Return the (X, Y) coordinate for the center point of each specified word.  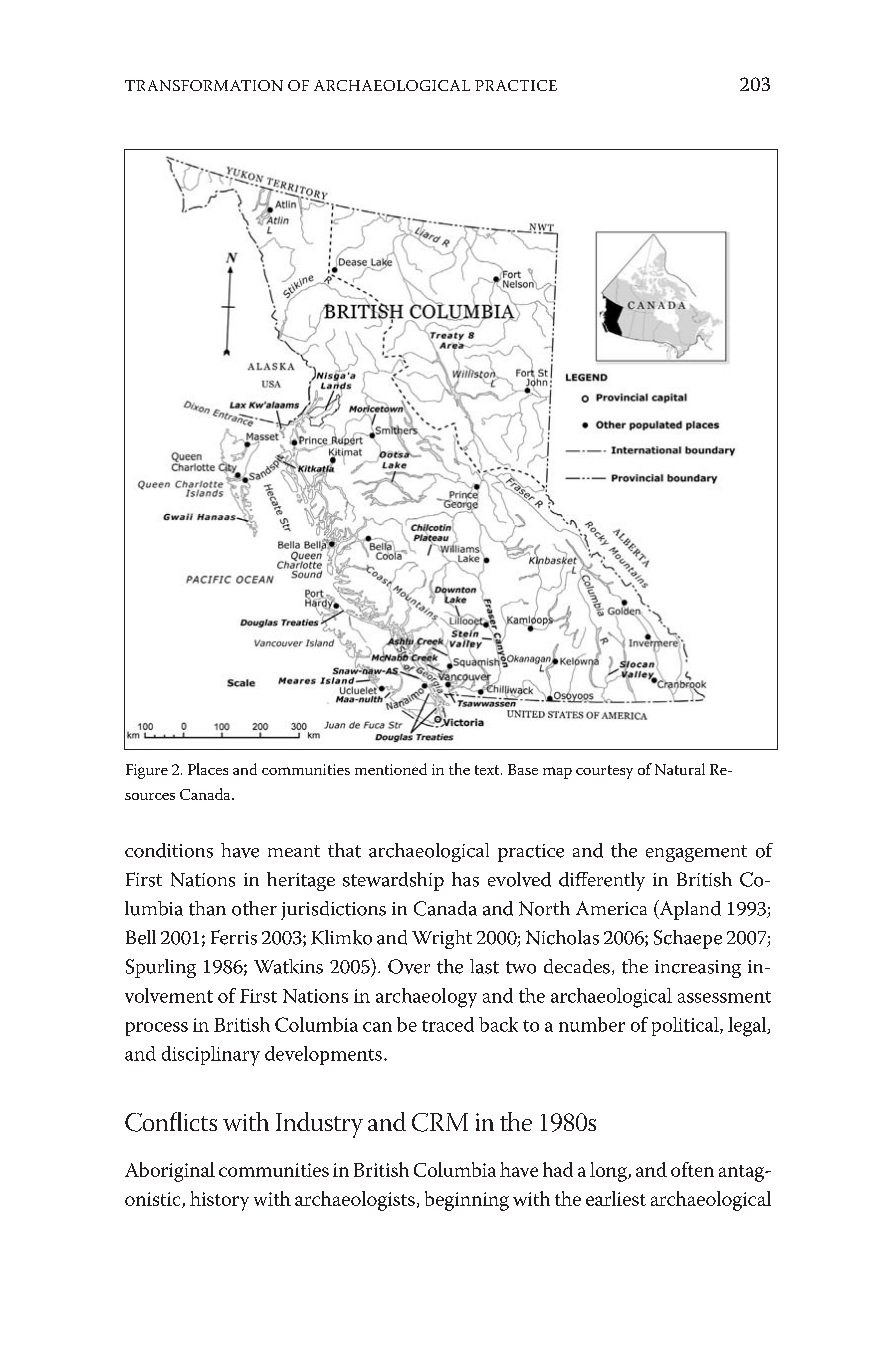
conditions (169, 850)
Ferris (234, 937)
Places (208, 769)
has (465, 879)
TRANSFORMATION (204, 85)
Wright (442, 939)
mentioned (391, 769)
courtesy (604, 772)
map (557, 773)
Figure (147, 771)
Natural (680, 769)
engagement (696, 853)
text (488, 770)
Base (523, 769)
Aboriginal (170, 1172)
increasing (698, 969)
